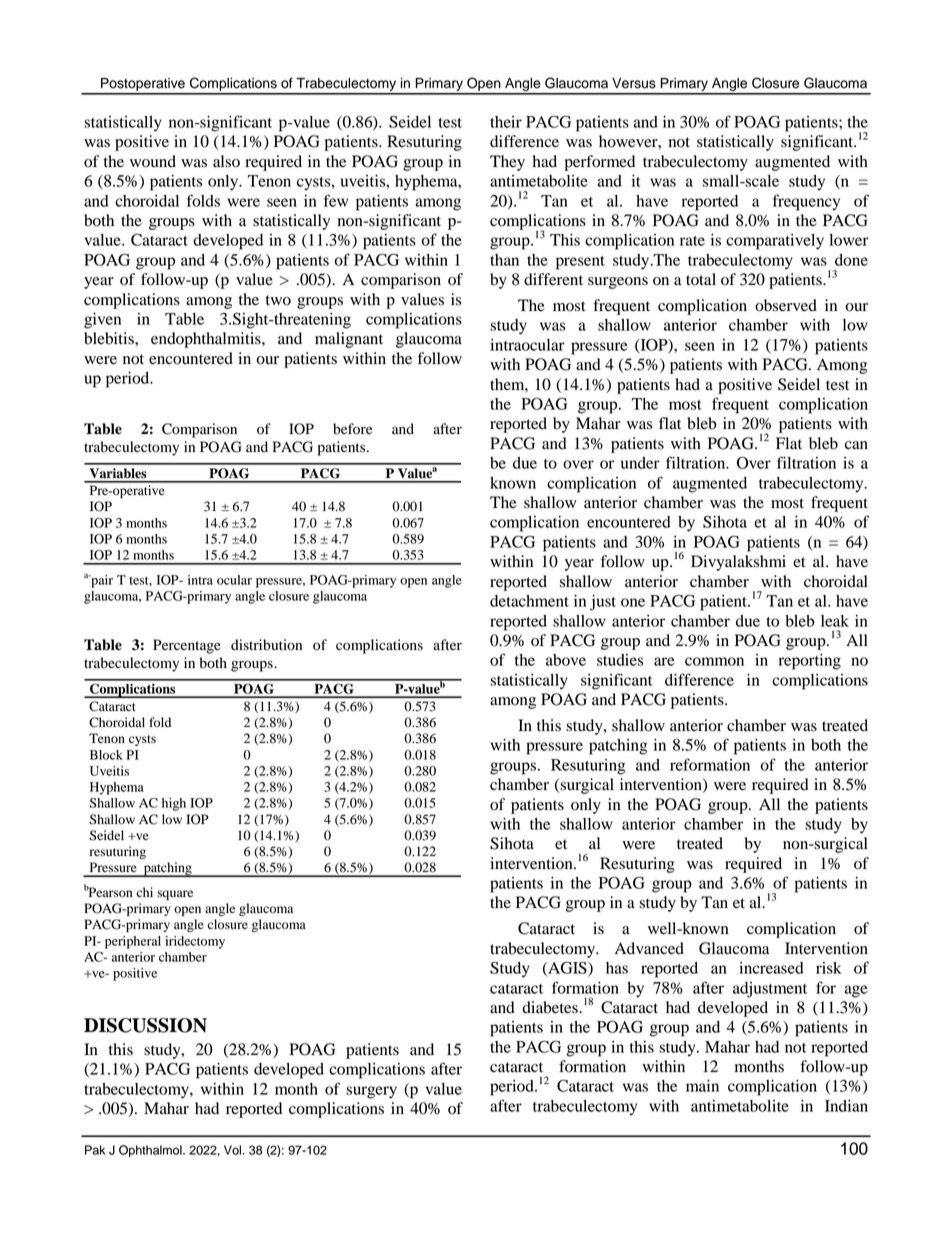  I want to click on surgery, so click(371, 1092).
